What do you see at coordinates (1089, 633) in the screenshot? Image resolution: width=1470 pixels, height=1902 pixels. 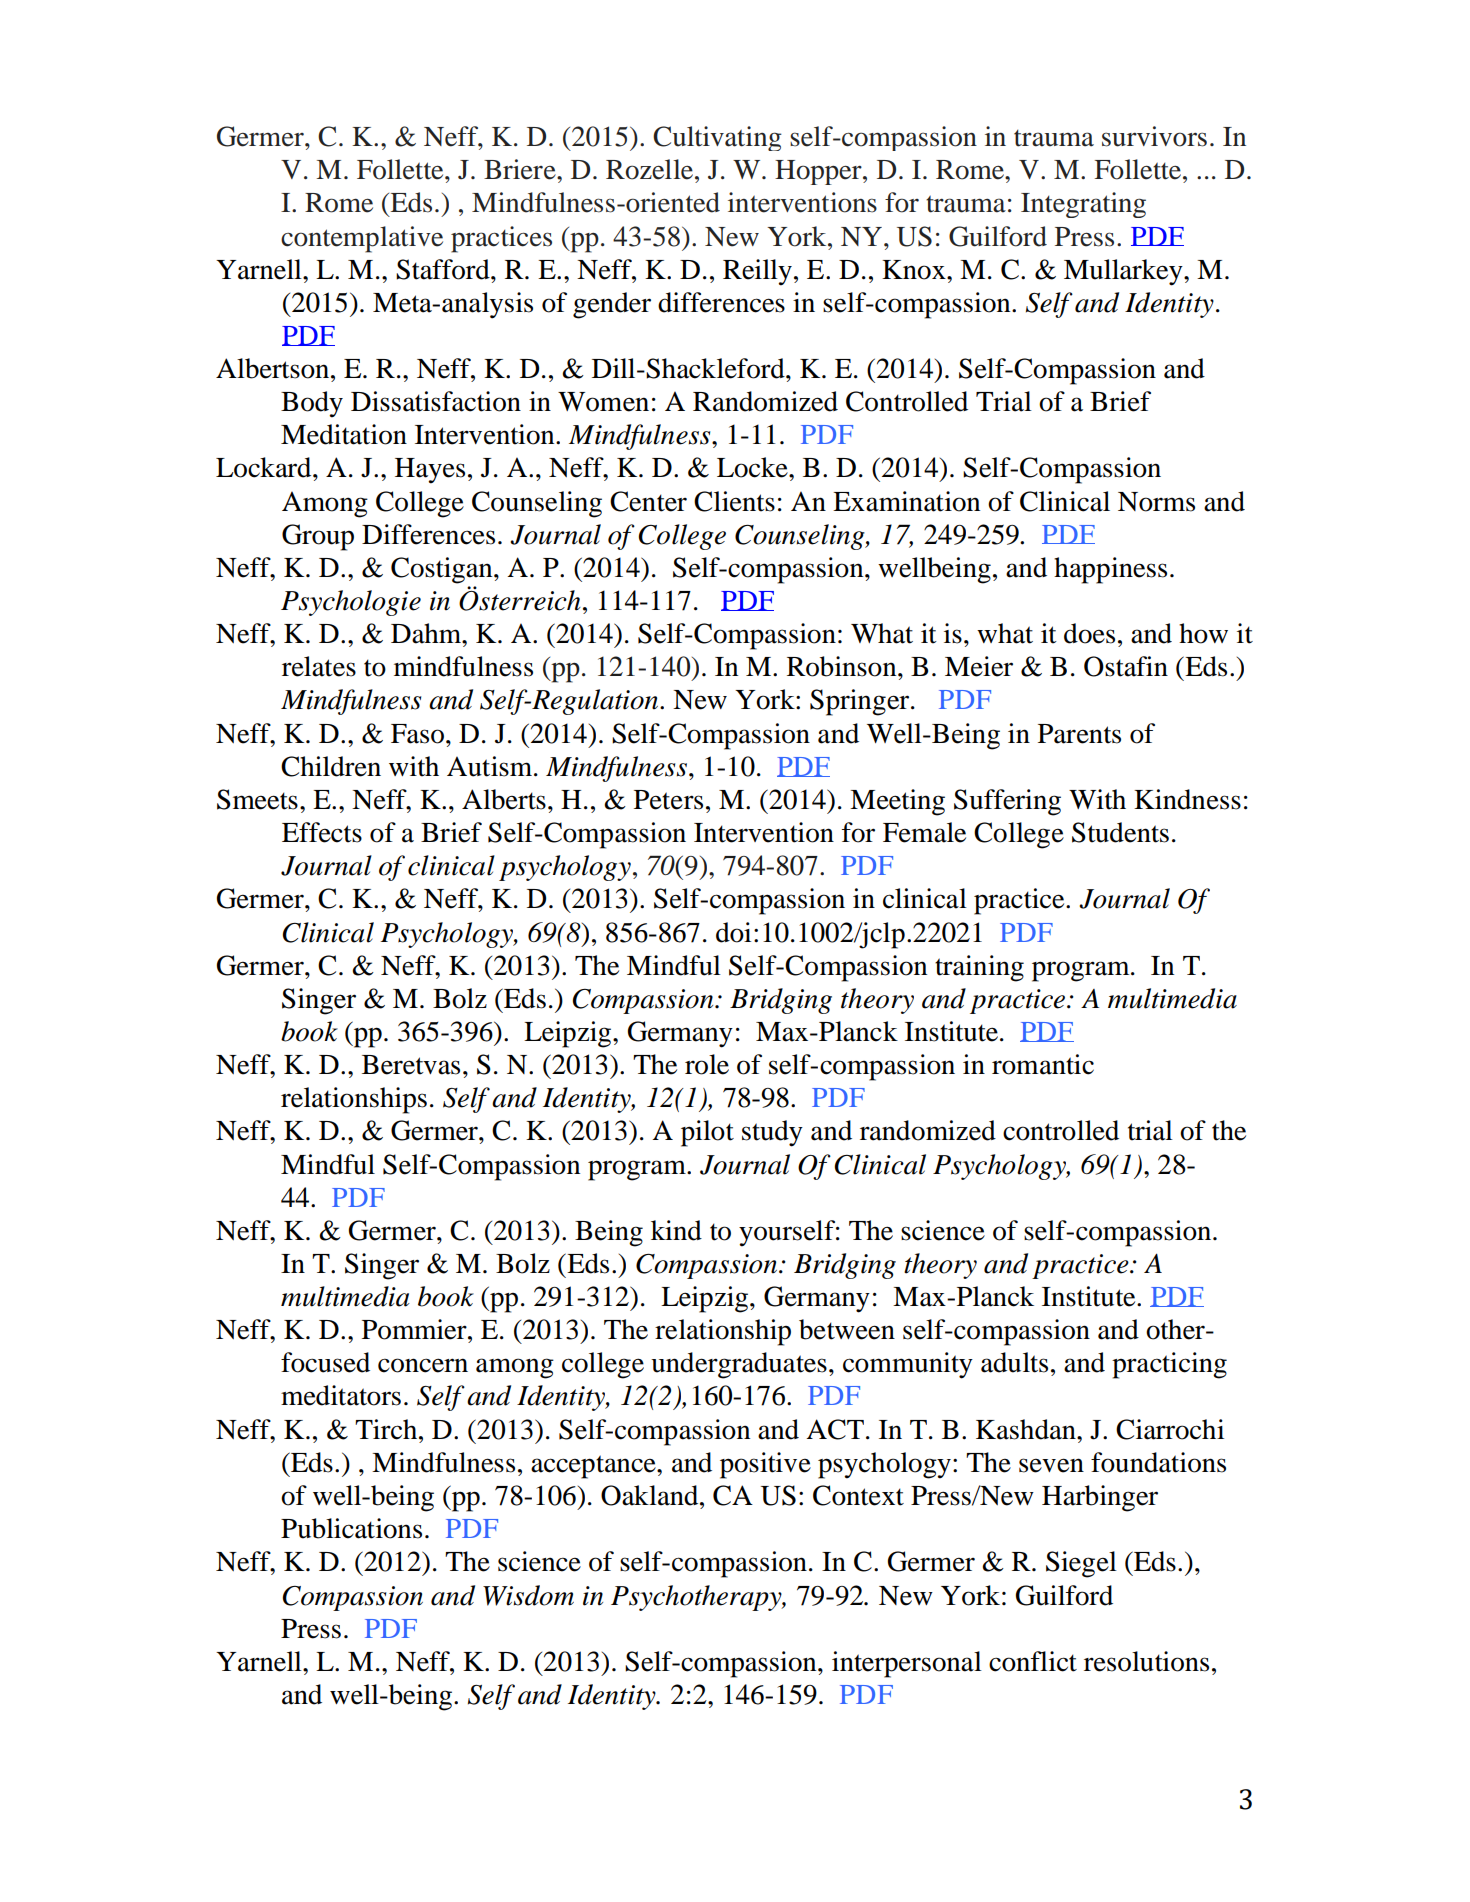 I see `does` at bounding box center [1089, 633].
